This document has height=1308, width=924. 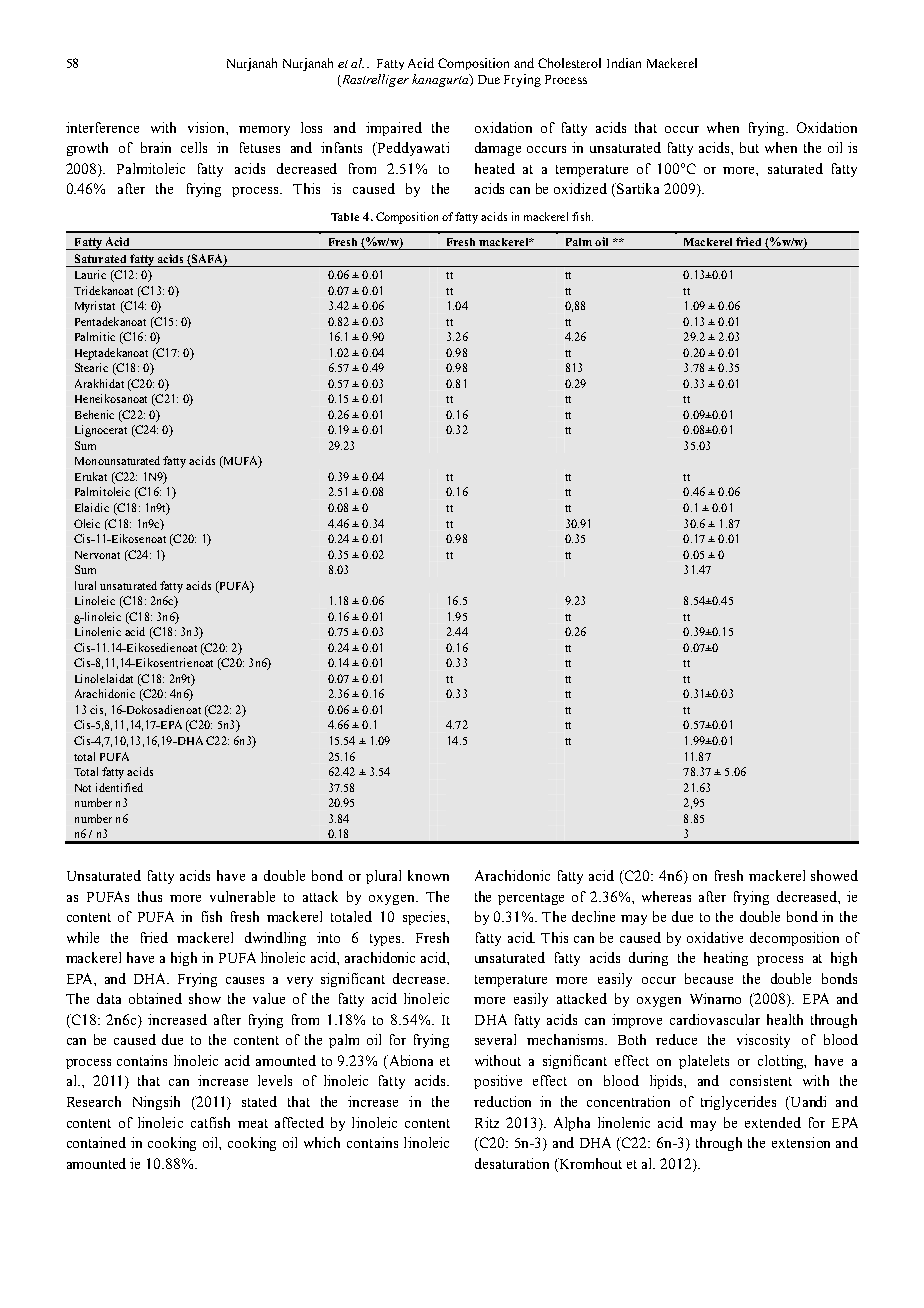 I want to click on contained, so click(x=96, y=1142).
